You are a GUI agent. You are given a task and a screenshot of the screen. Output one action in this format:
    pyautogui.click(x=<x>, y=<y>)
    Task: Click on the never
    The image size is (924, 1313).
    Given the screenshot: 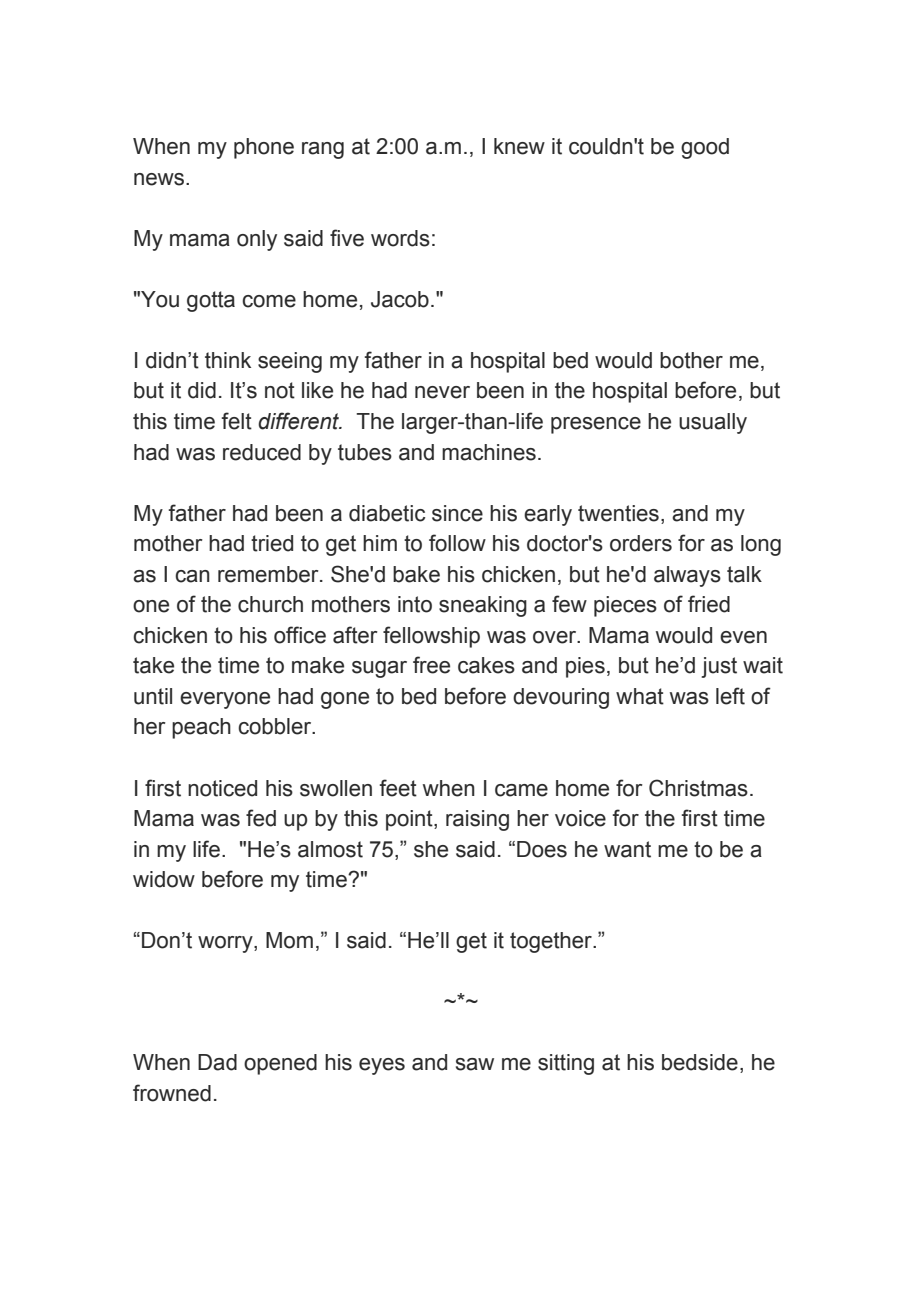 What is the action you would take?
    pyautogui.click(x=442, y=392)
